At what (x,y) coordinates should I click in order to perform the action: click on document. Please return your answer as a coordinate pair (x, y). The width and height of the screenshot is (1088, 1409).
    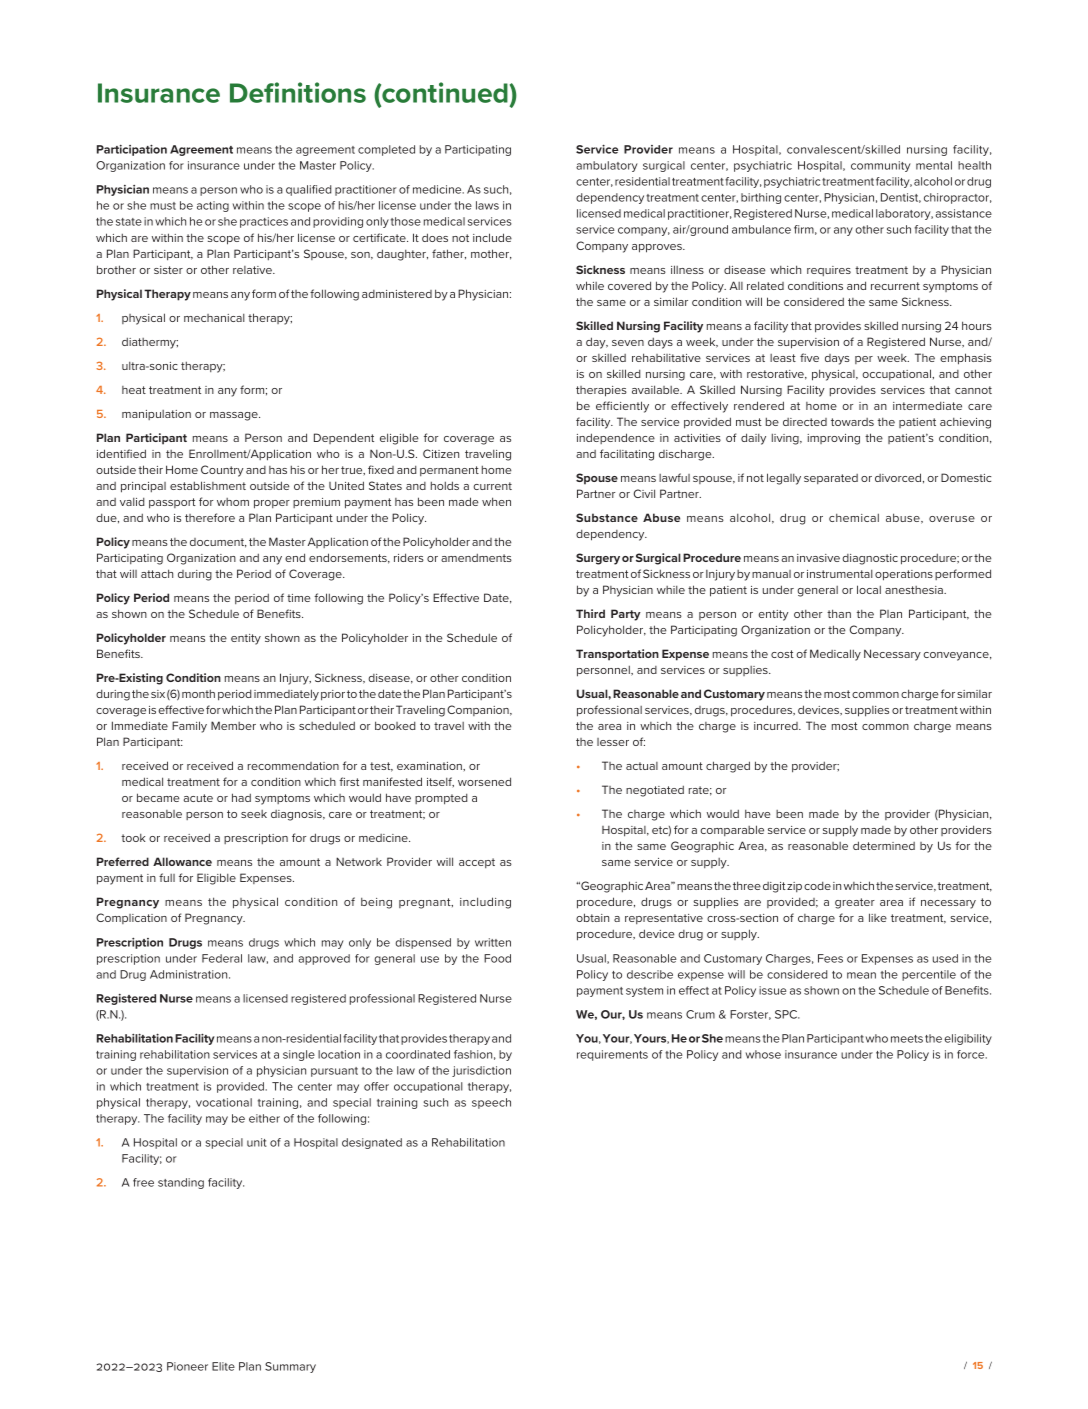
    Looking at the image, I should click on (218, 543).
